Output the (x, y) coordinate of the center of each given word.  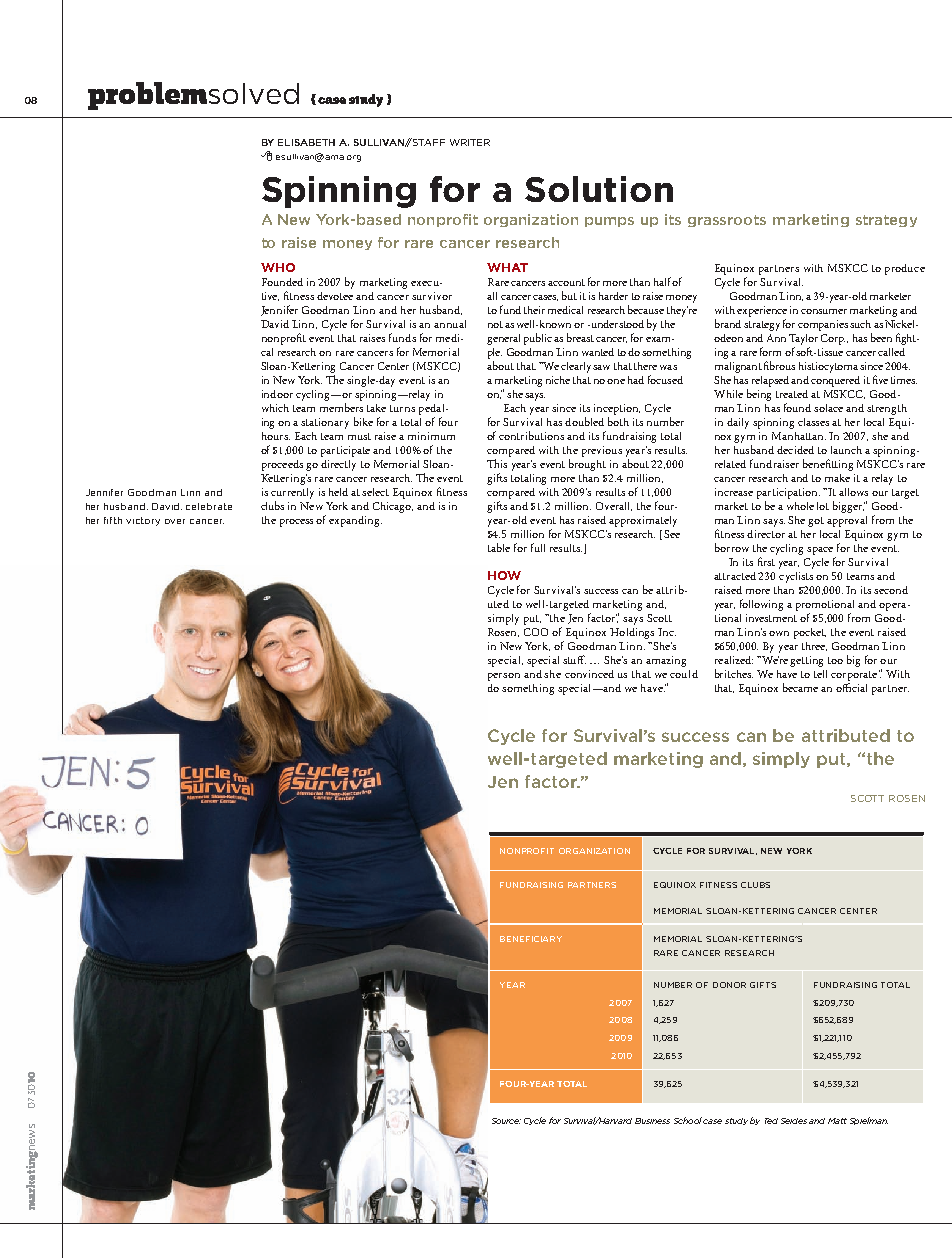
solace (828, 408)
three (814, 646)
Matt (837, 1121)
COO (536, 632)
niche (558, 380)
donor (729, 985)
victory (143, 521)
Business (652, 1121)
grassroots (727, 221)
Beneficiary (531, 939)
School (688, 1120)
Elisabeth (306, 142)
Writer (470, 142)
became (800, 687)
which (275, 408)
